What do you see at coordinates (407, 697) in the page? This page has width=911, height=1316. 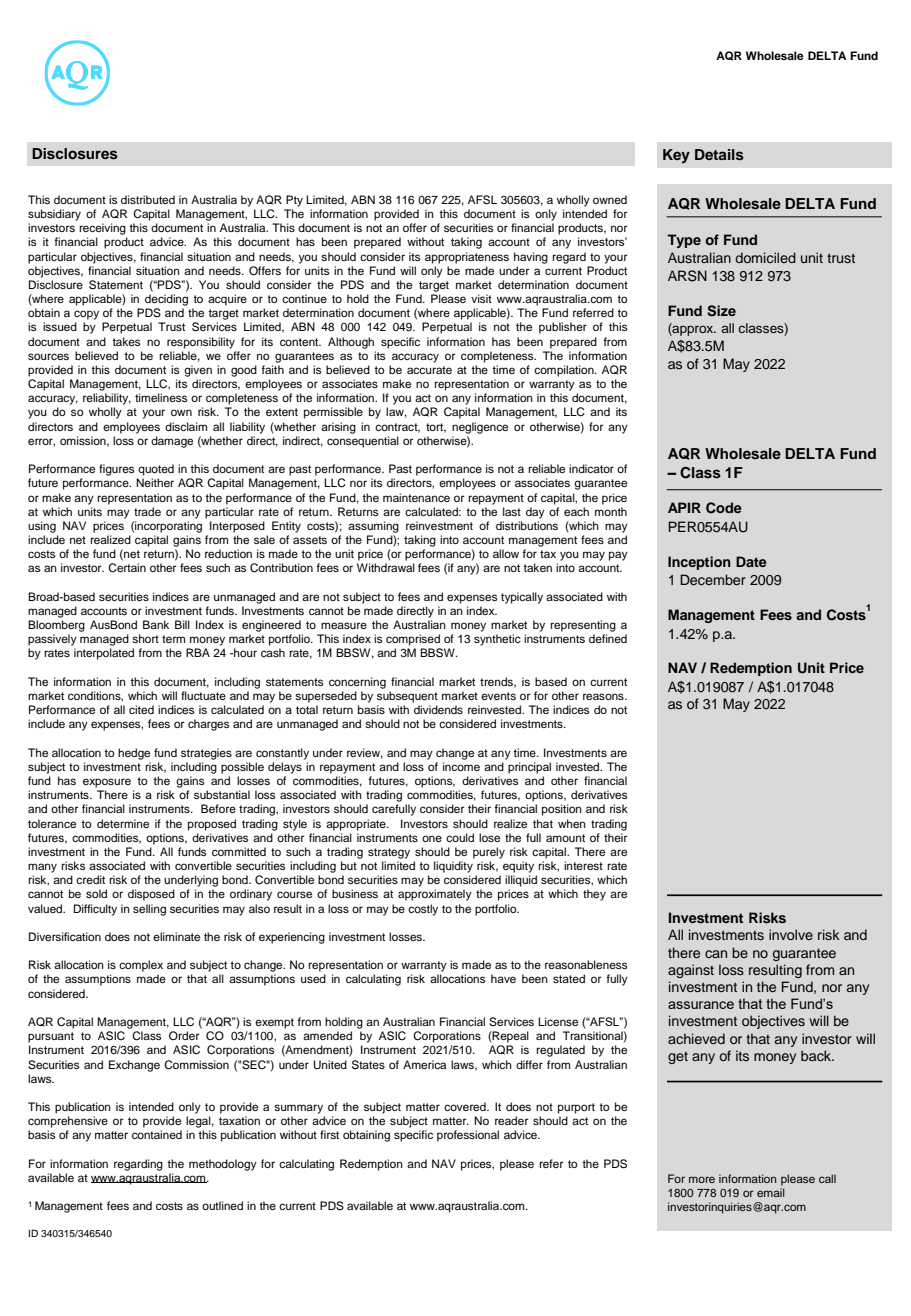 I see `subsequent` at bounding box center [407, 697].
